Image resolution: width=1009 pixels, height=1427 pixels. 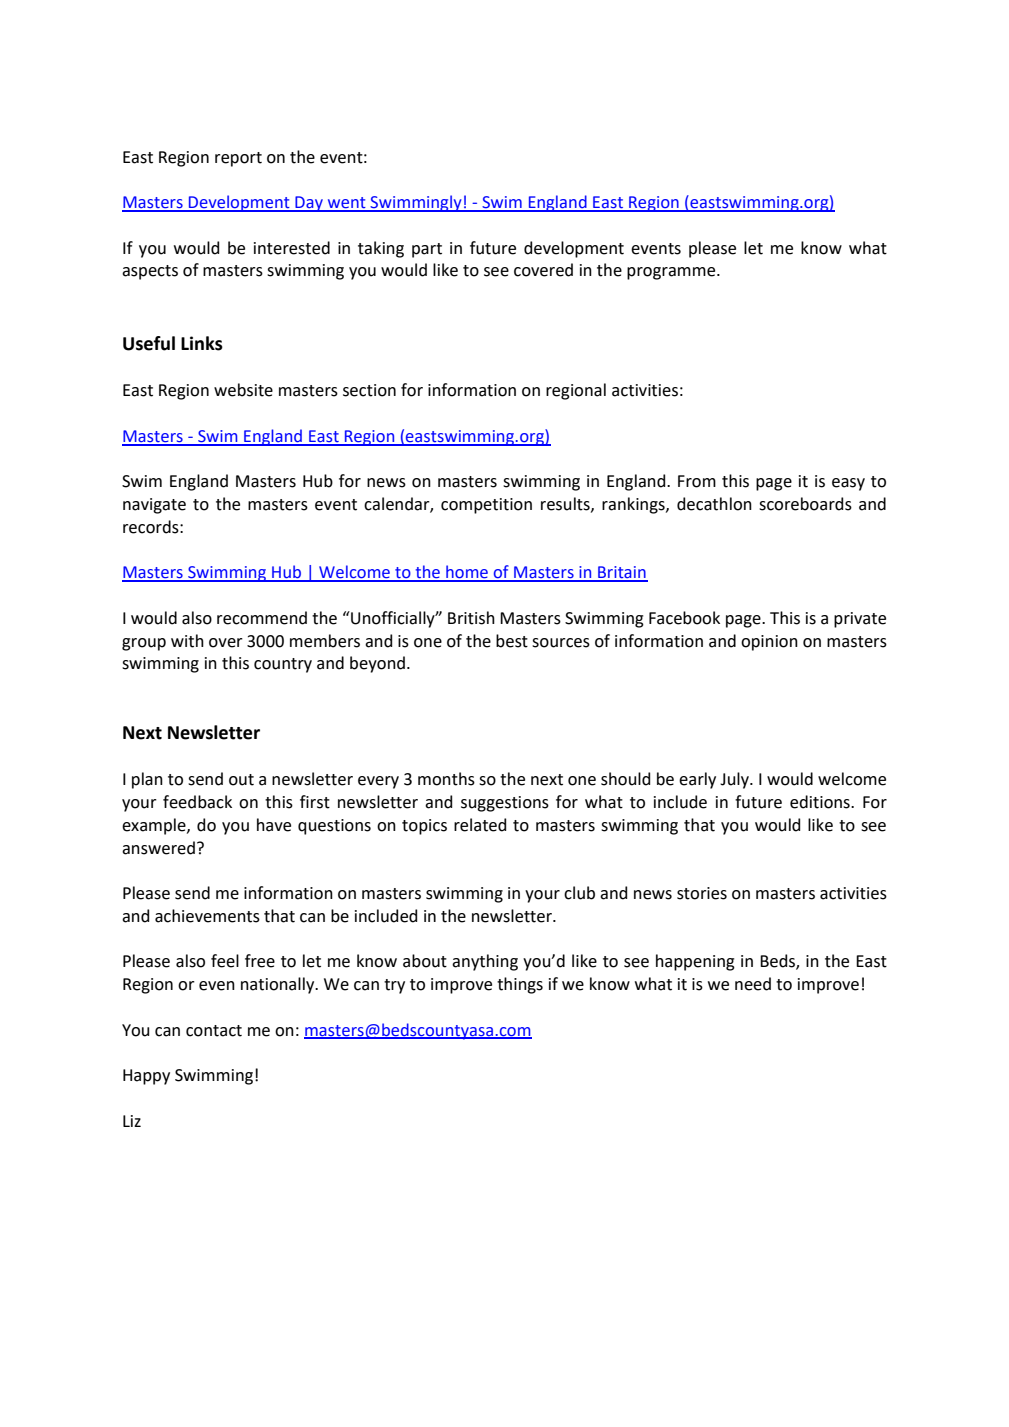 What do you see at coordinates (238, 159) in the image?
I see `report` at bounding box center [238, 159].
